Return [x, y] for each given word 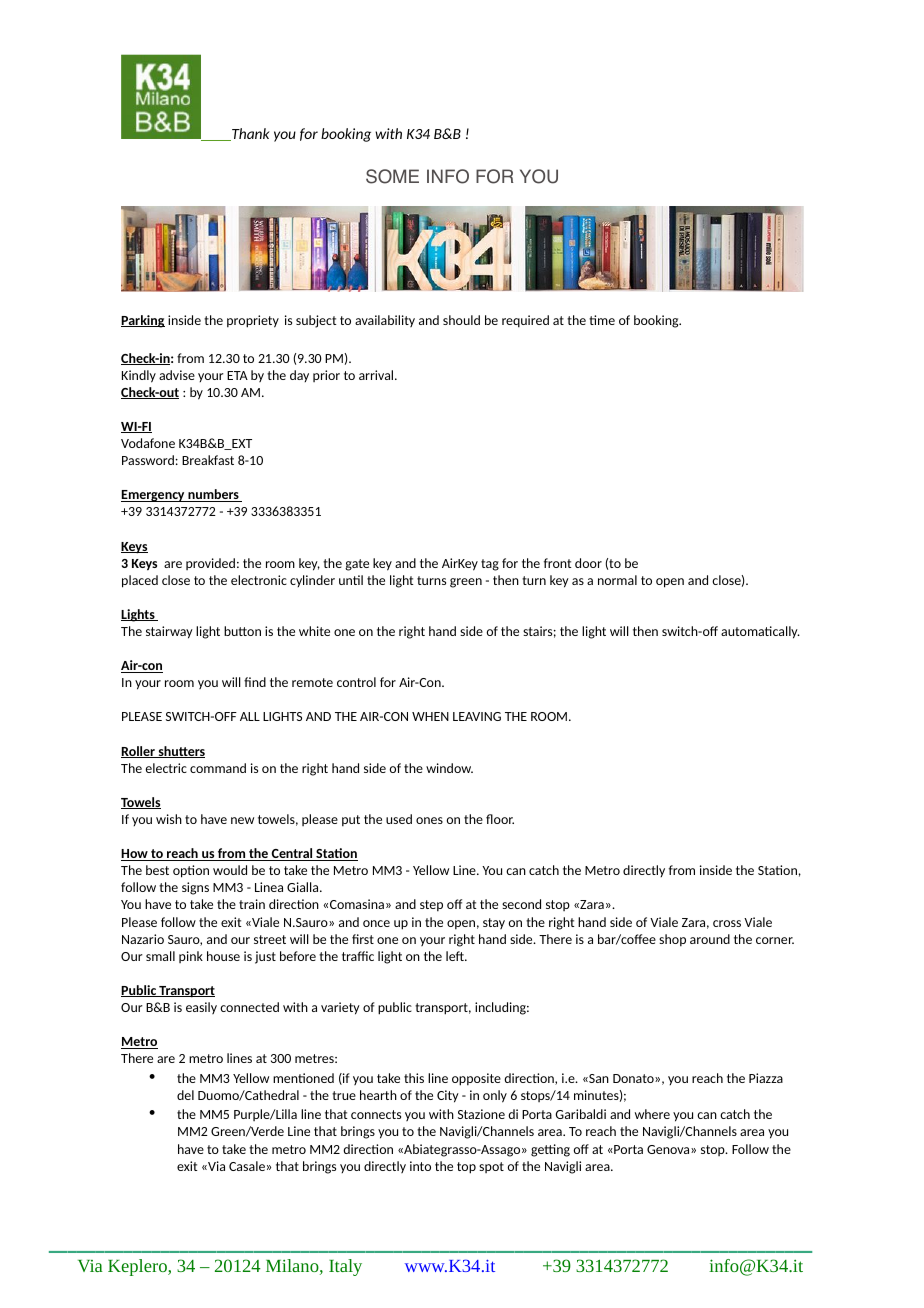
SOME [392, 176]
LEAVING [477, 716]
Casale [247, 1166]
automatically [760, 632]
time [602, 320]
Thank [250, 134]
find [255, 682]
